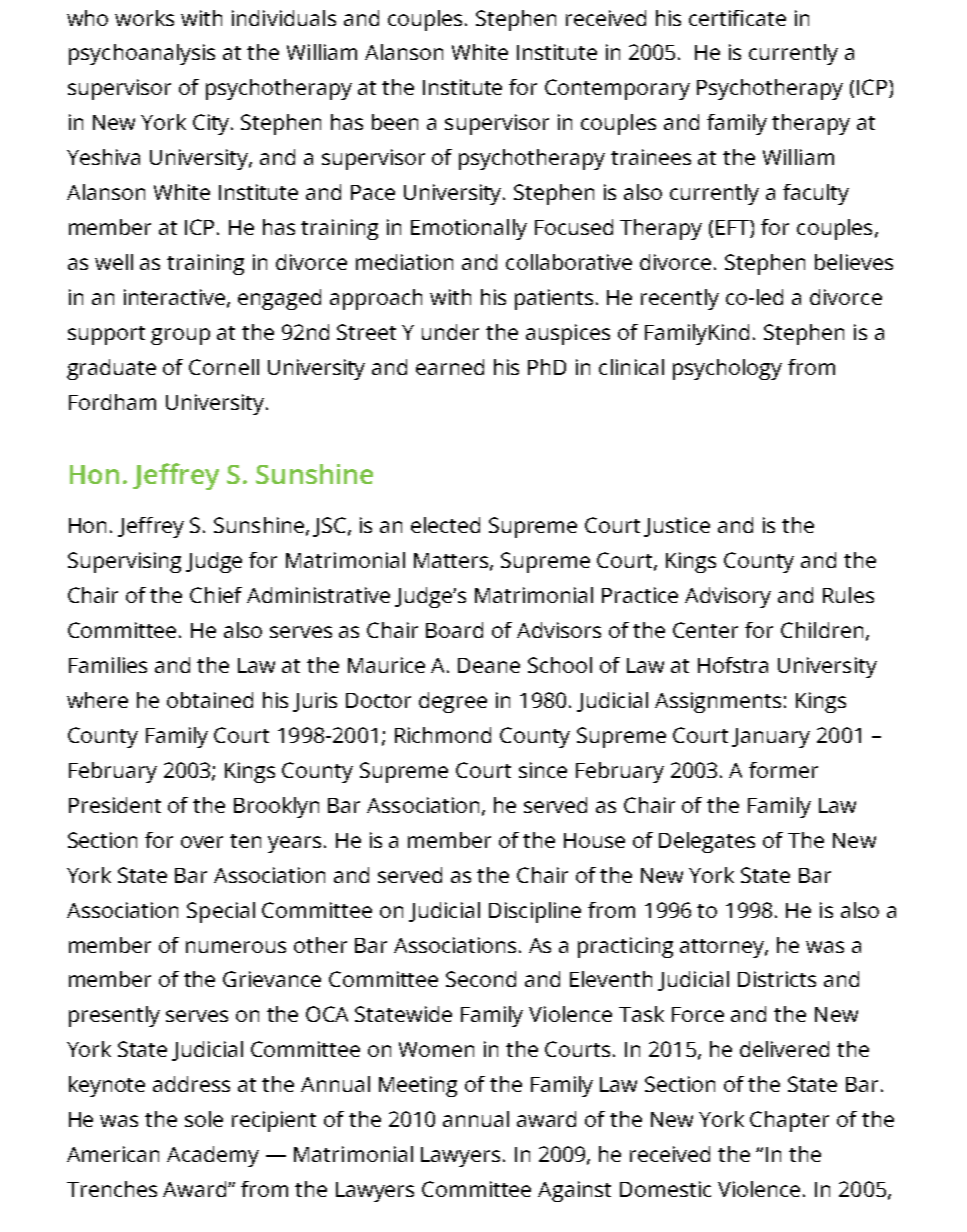 The width and height of the screenshot is (967, 1232). I want to click on psychology, so click(727, 369).
